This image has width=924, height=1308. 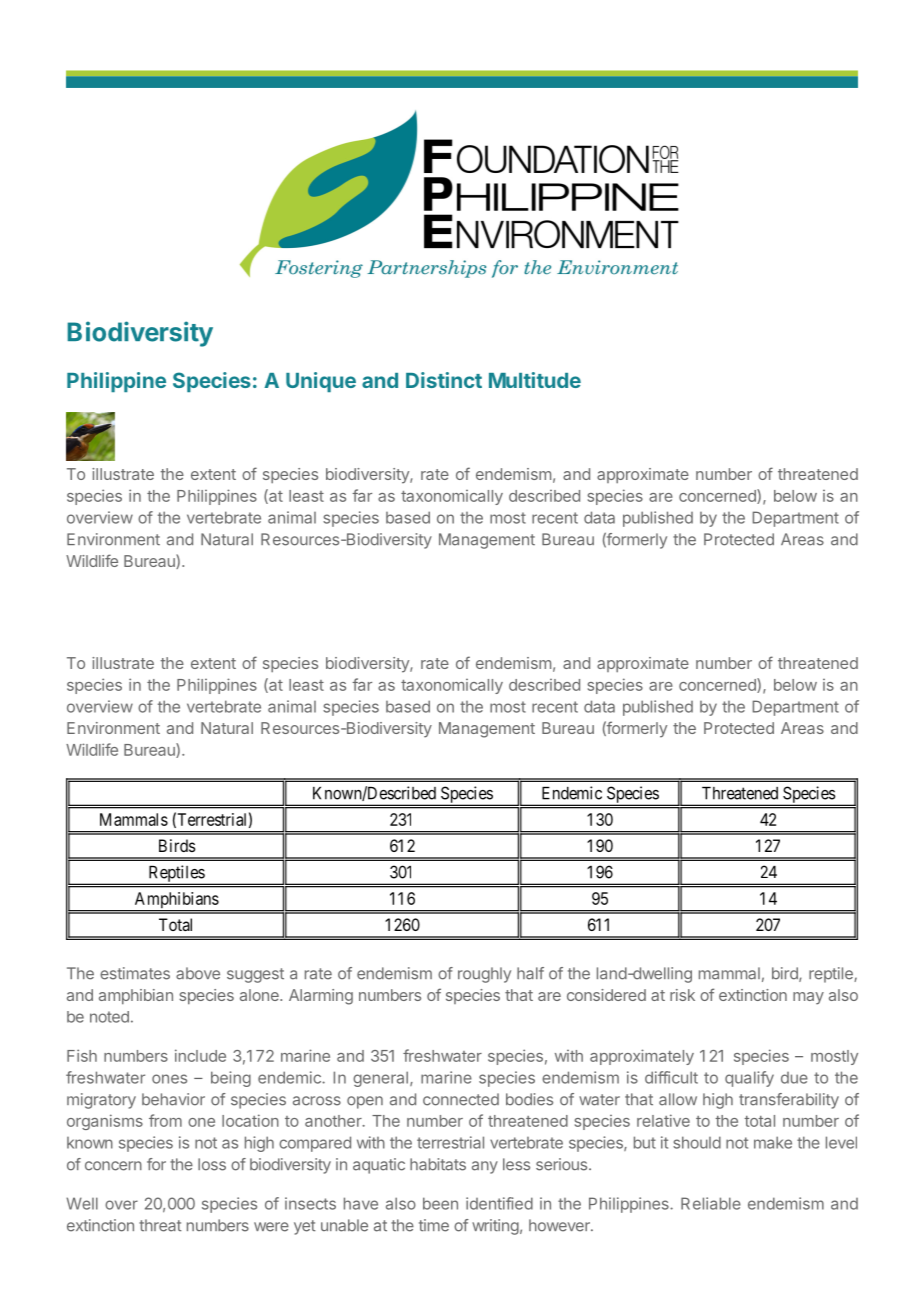 What do you see at coordinates (321, 997) in the image?
I see `Alarming` at bounding box center [321, 997].
